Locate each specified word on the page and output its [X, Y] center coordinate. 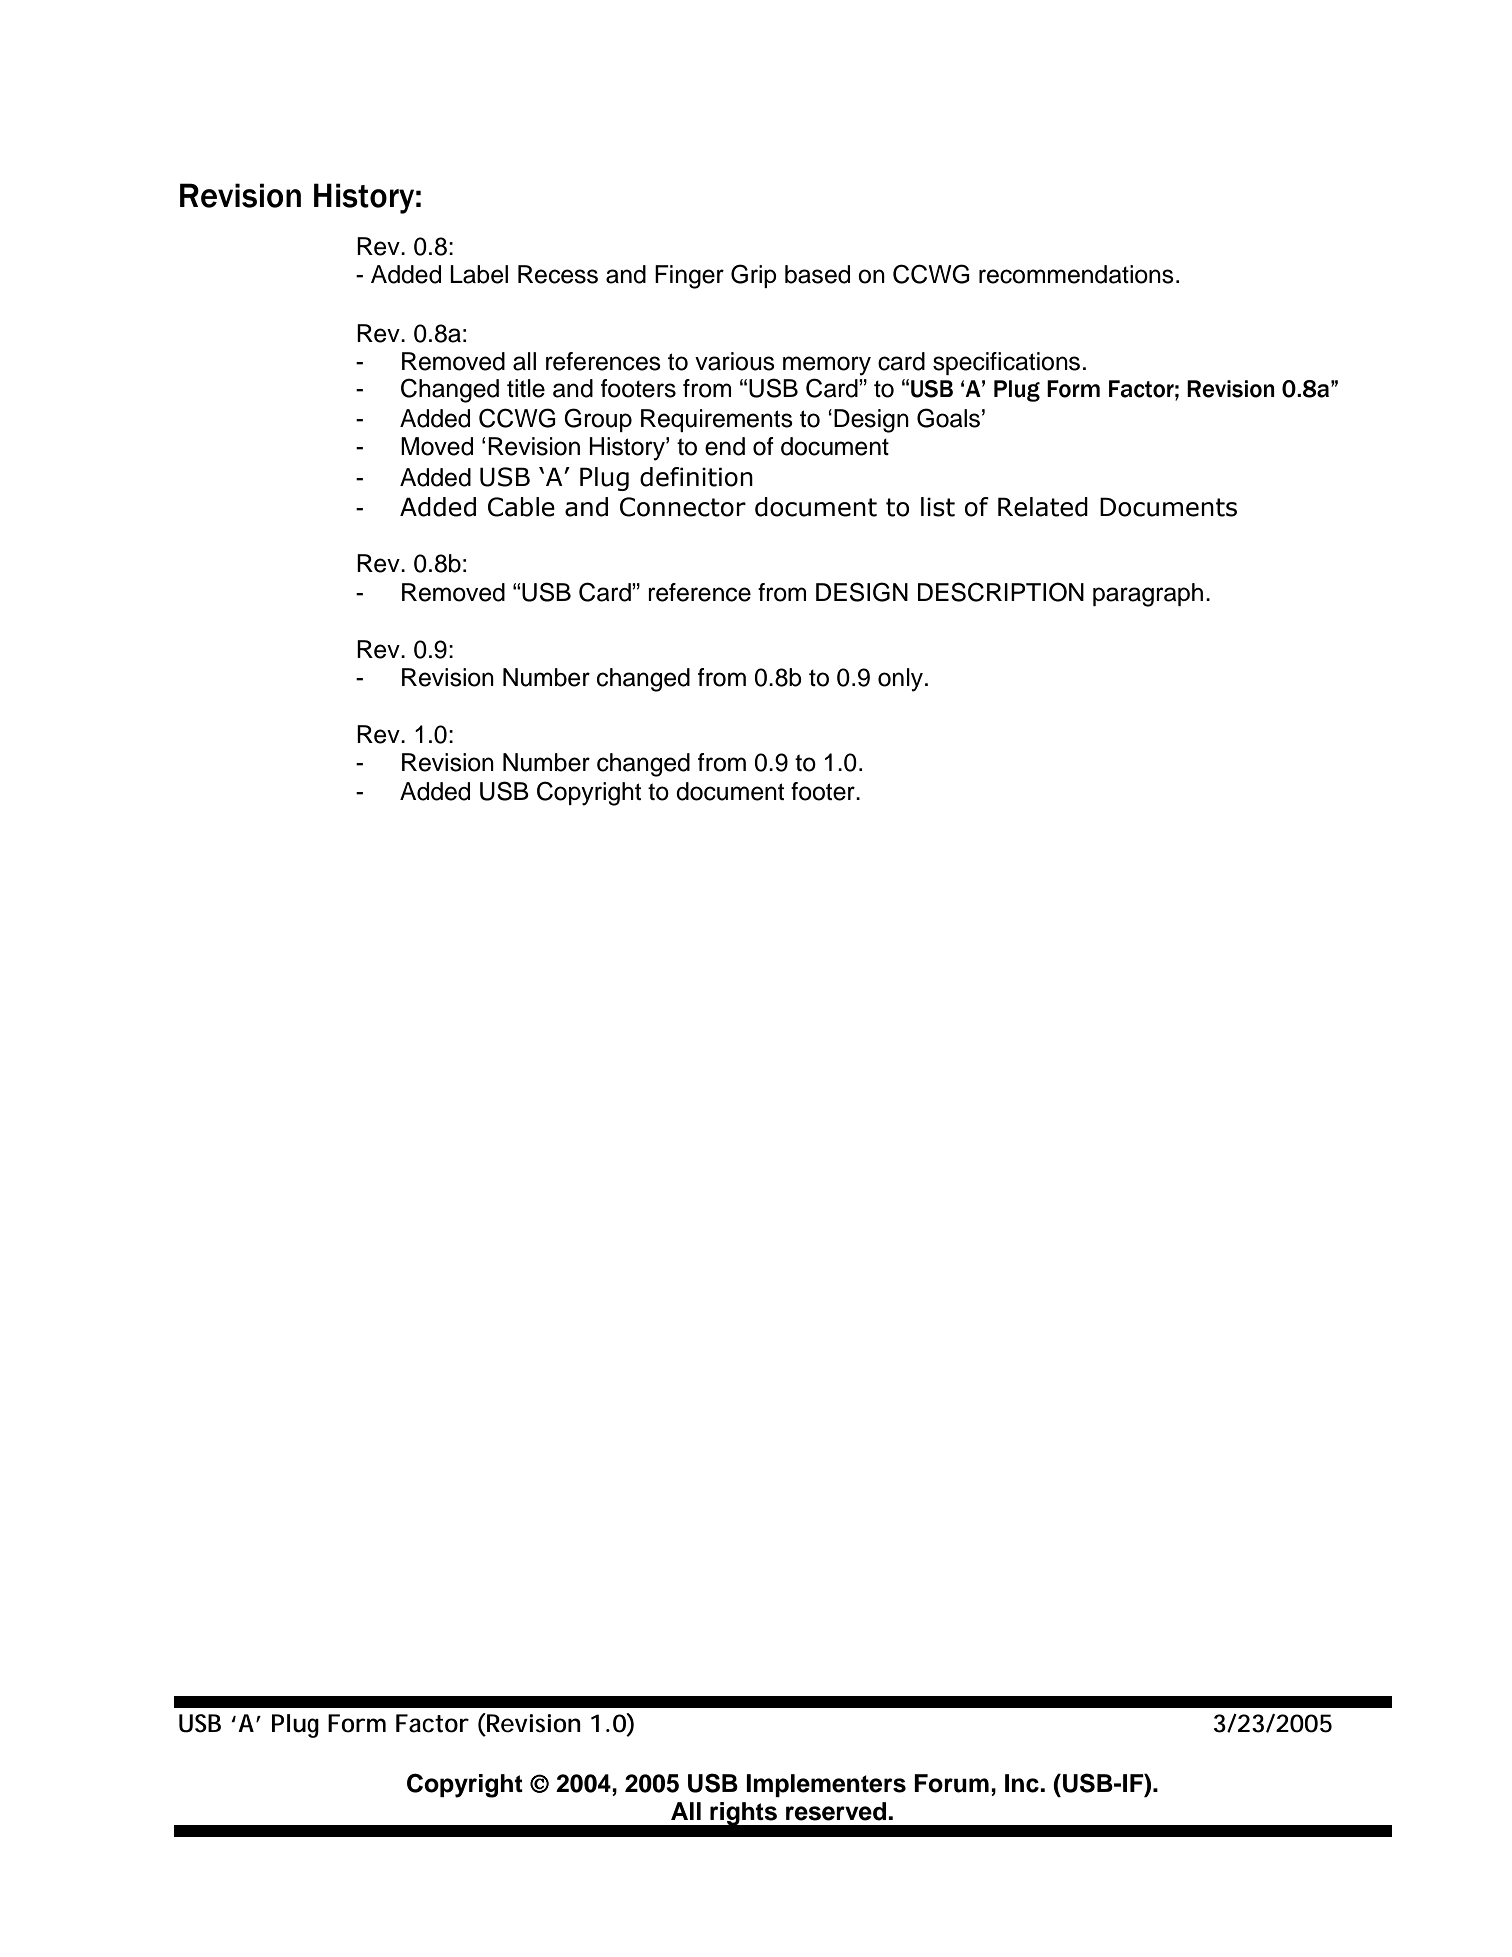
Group [598, 420]
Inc [1023, 1783]
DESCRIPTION [1001, 592]
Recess [558, 274]
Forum [951, 1783]
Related [1043, 507]
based [817, 274]
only [900, 680]
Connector [683, 507]
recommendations [1076, 274]
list [938, 507]
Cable [521, 507]
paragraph [1148, 595]
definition [696, 477]
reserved [836, 1811]
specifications [1006, 363]
